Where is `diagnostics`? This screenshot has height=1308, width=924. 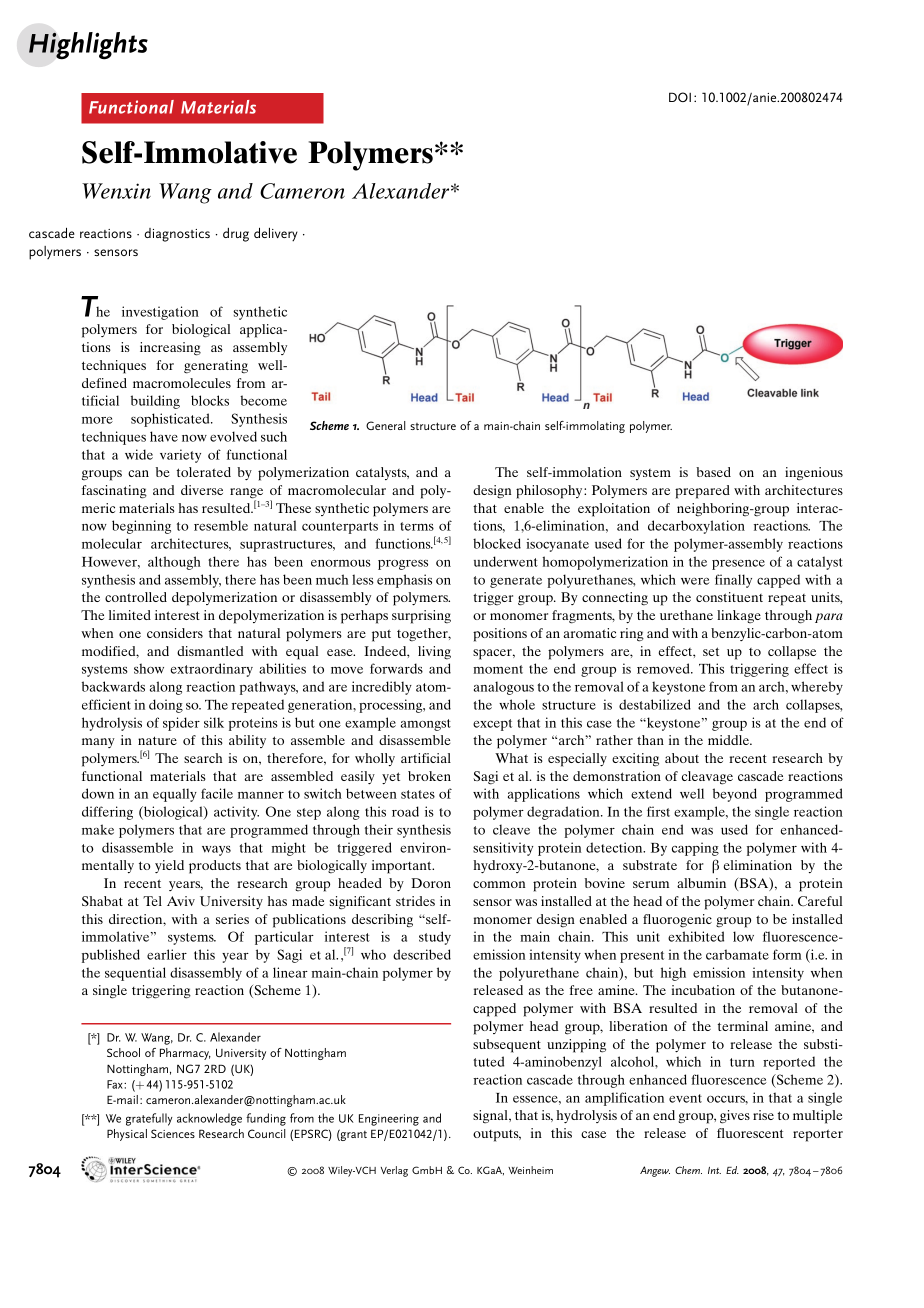 diagnostics is located at coordinates (177, 235).
